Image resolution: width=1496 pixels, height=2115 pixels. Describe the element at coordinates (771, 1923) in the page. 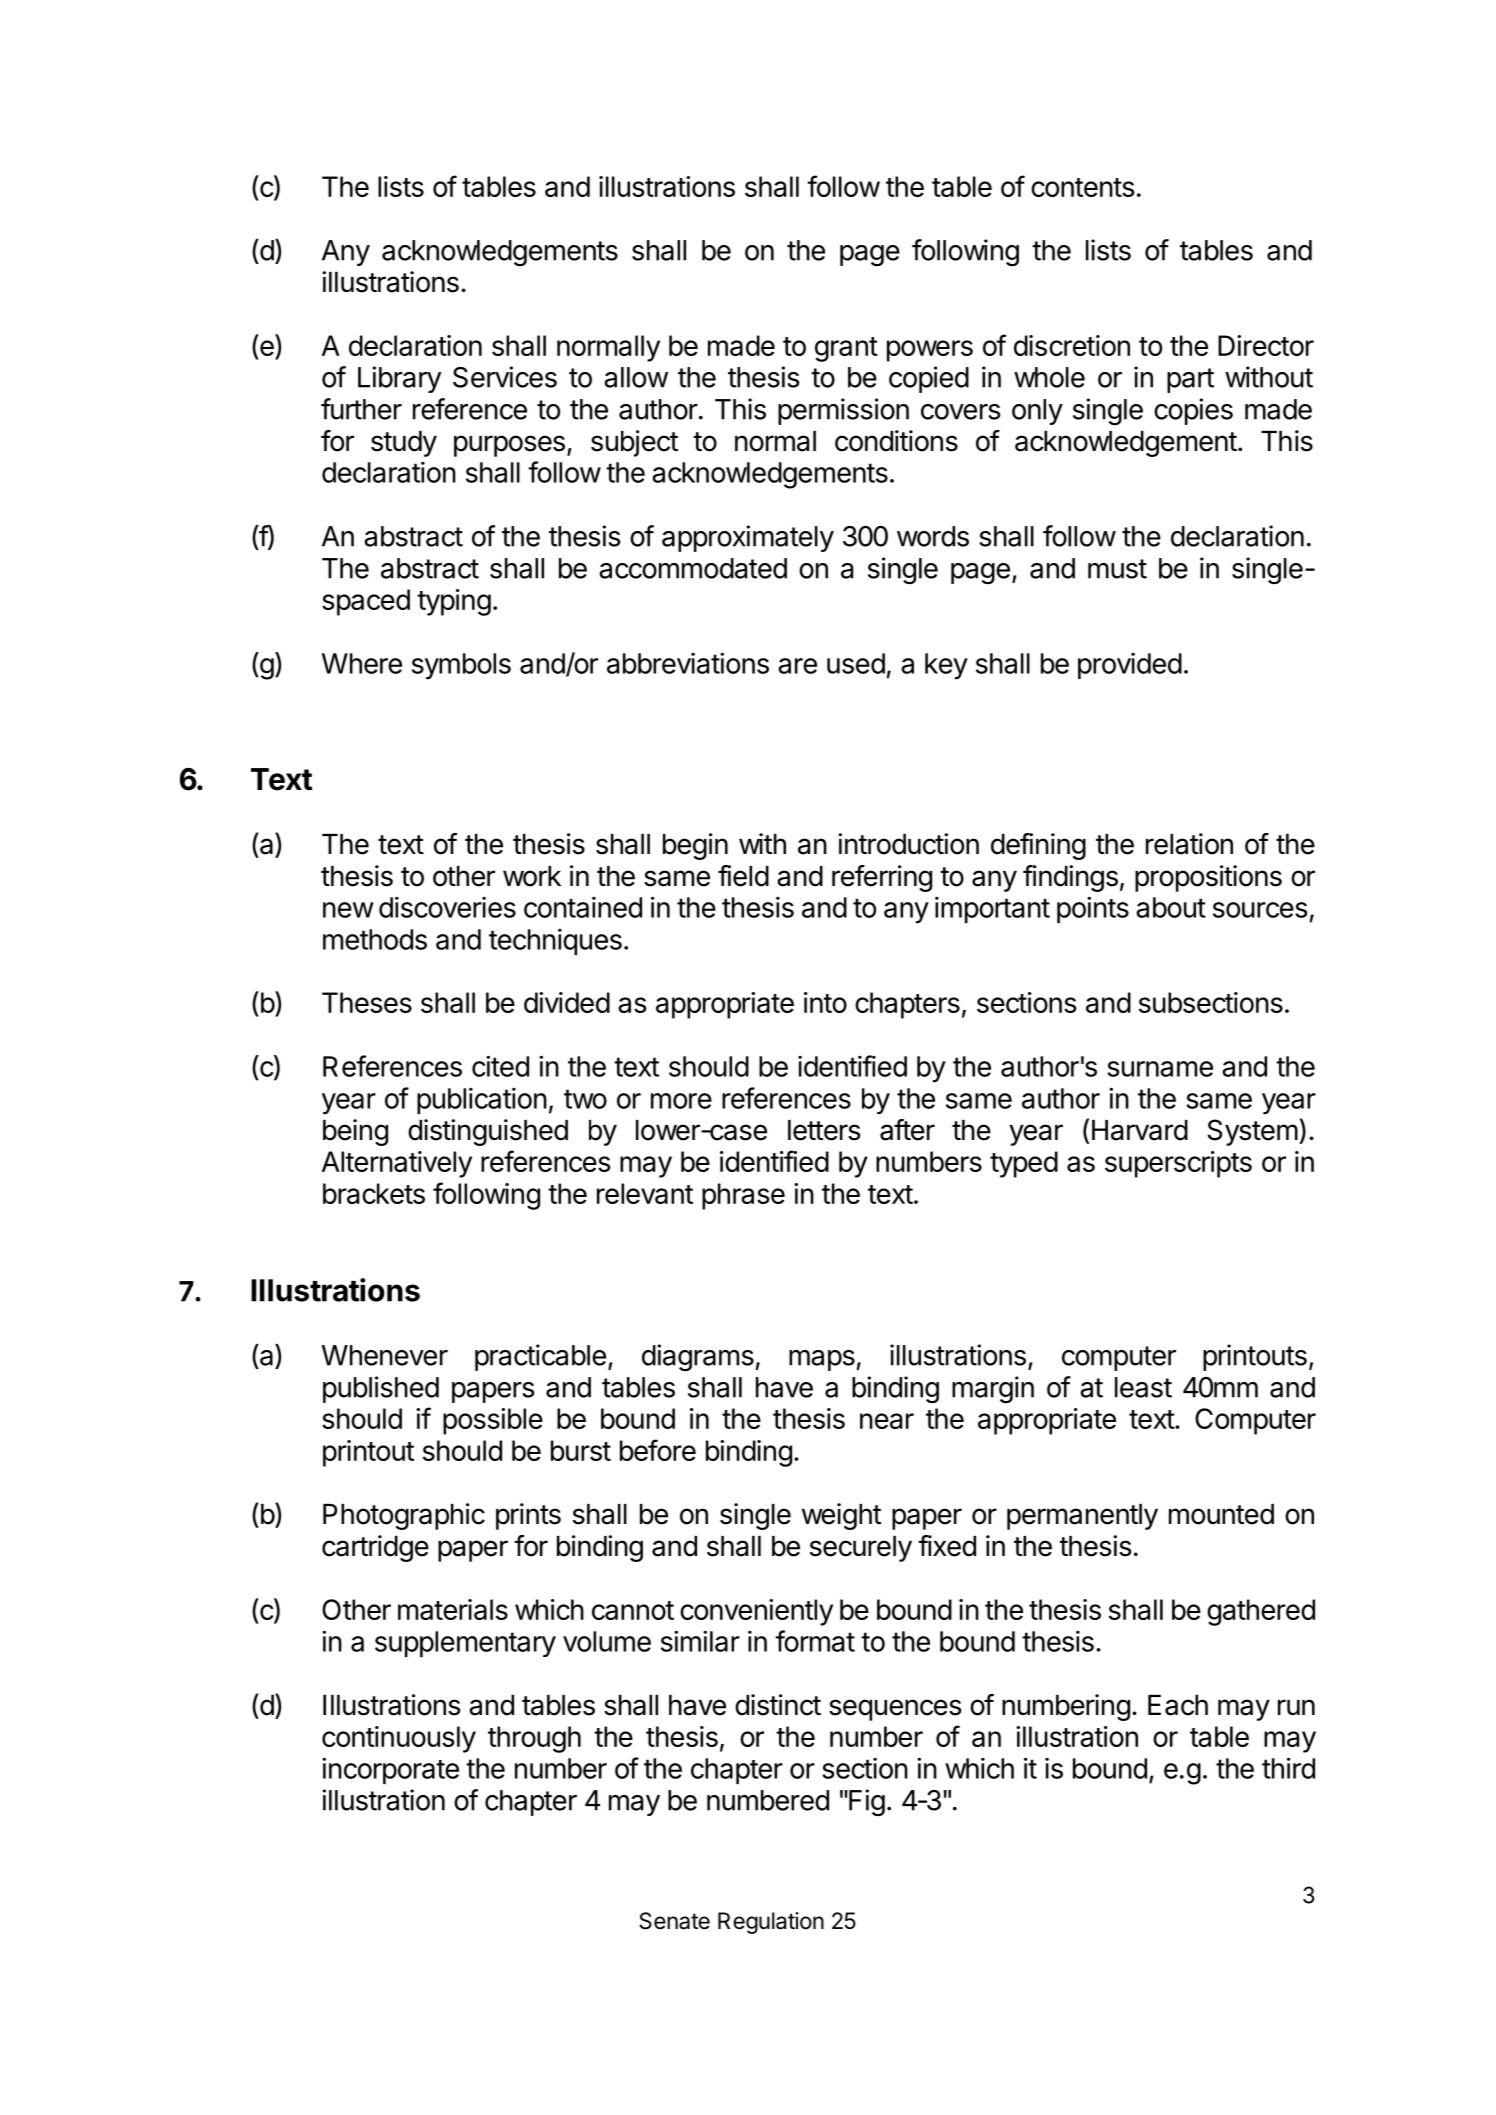

I see `Regulation` at that location.
